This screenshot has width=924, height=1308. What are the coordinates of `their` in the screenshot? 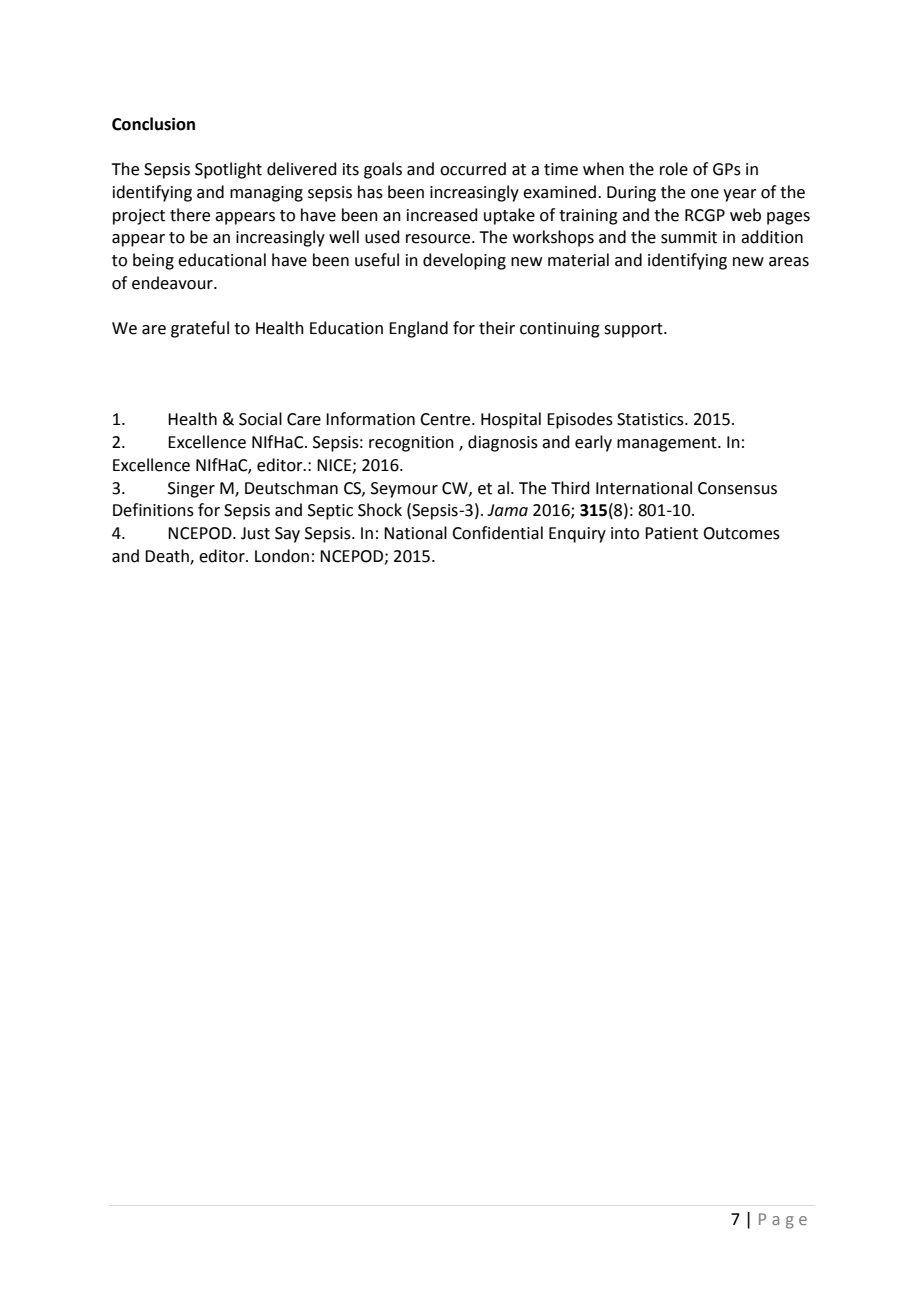 It's located at (497, 328).
